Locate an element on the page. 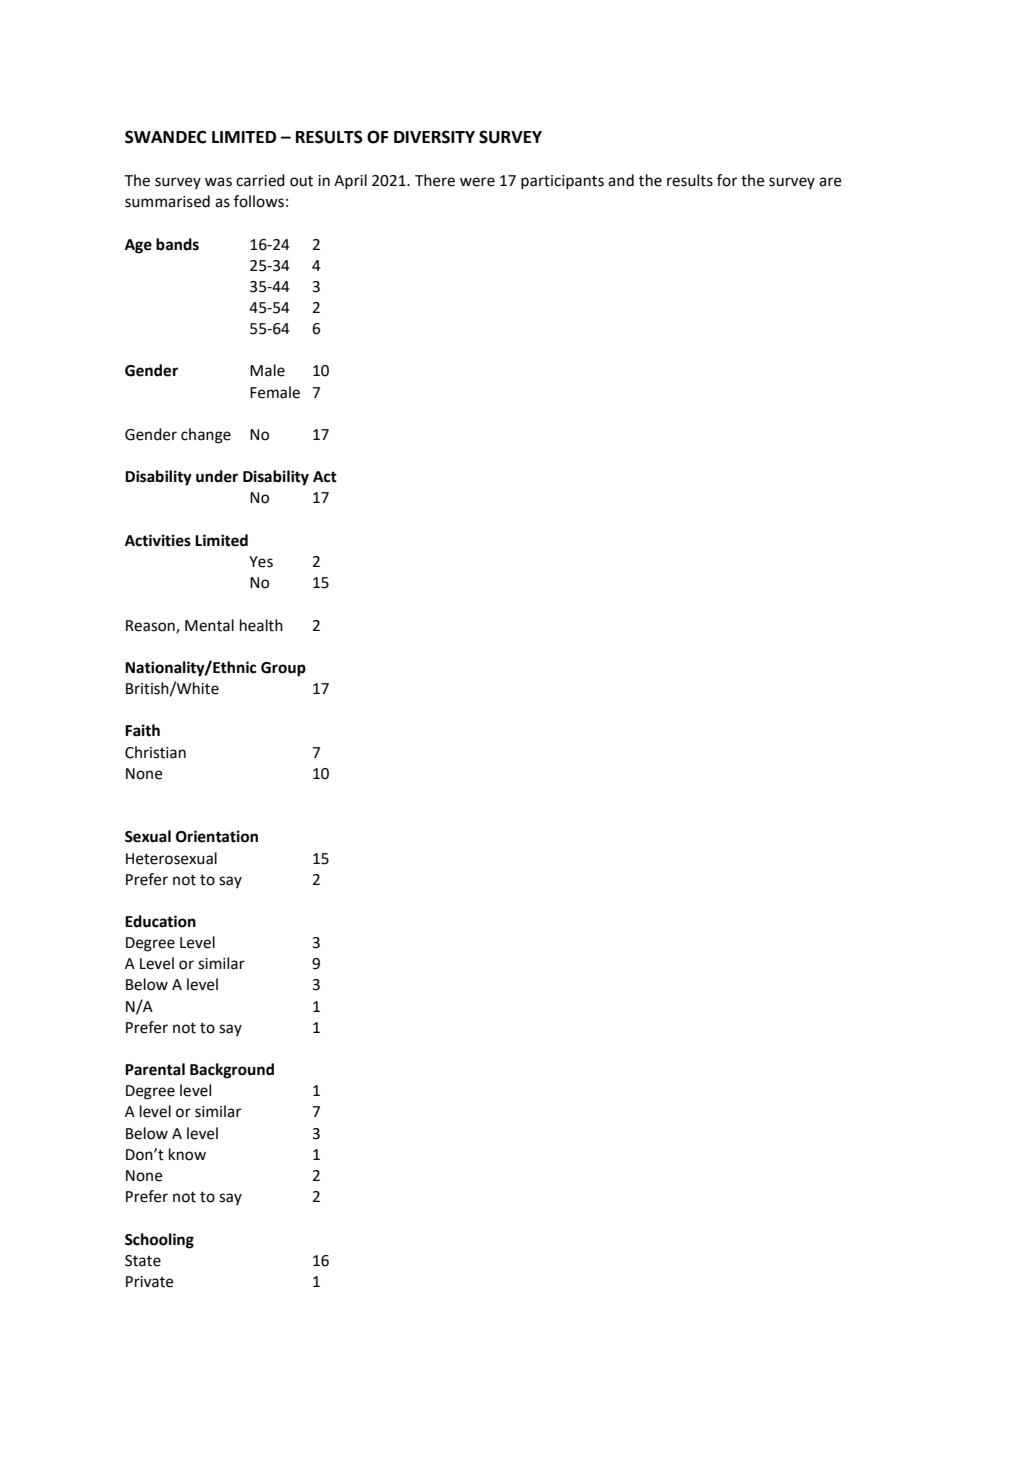 The height and width of the document is (1460, 1032). Orientation is located at coordinates (217, 836).
